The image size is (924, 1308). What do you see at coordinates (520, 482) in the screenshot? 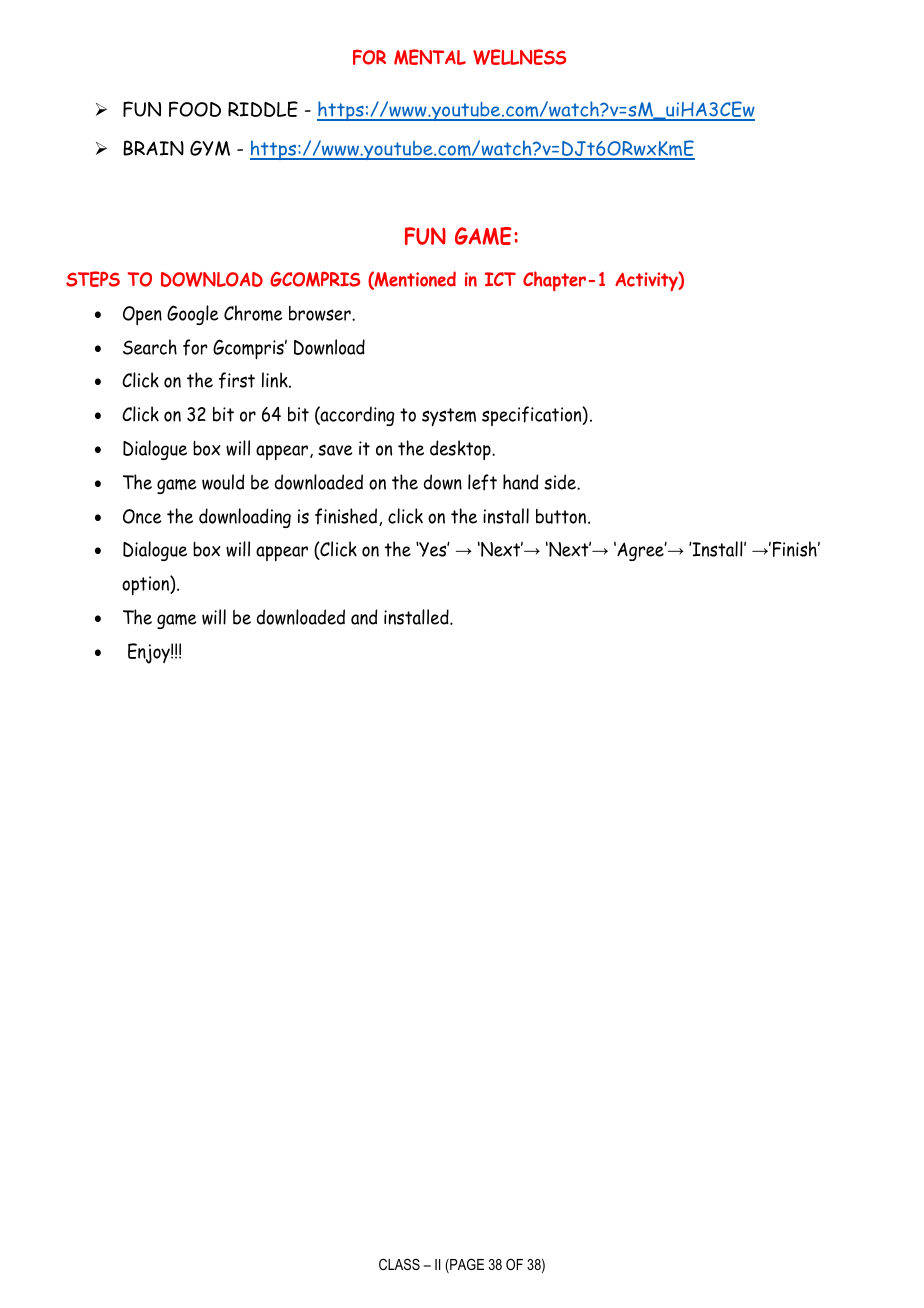
I see `hand` at bounding box center [520, 482].
